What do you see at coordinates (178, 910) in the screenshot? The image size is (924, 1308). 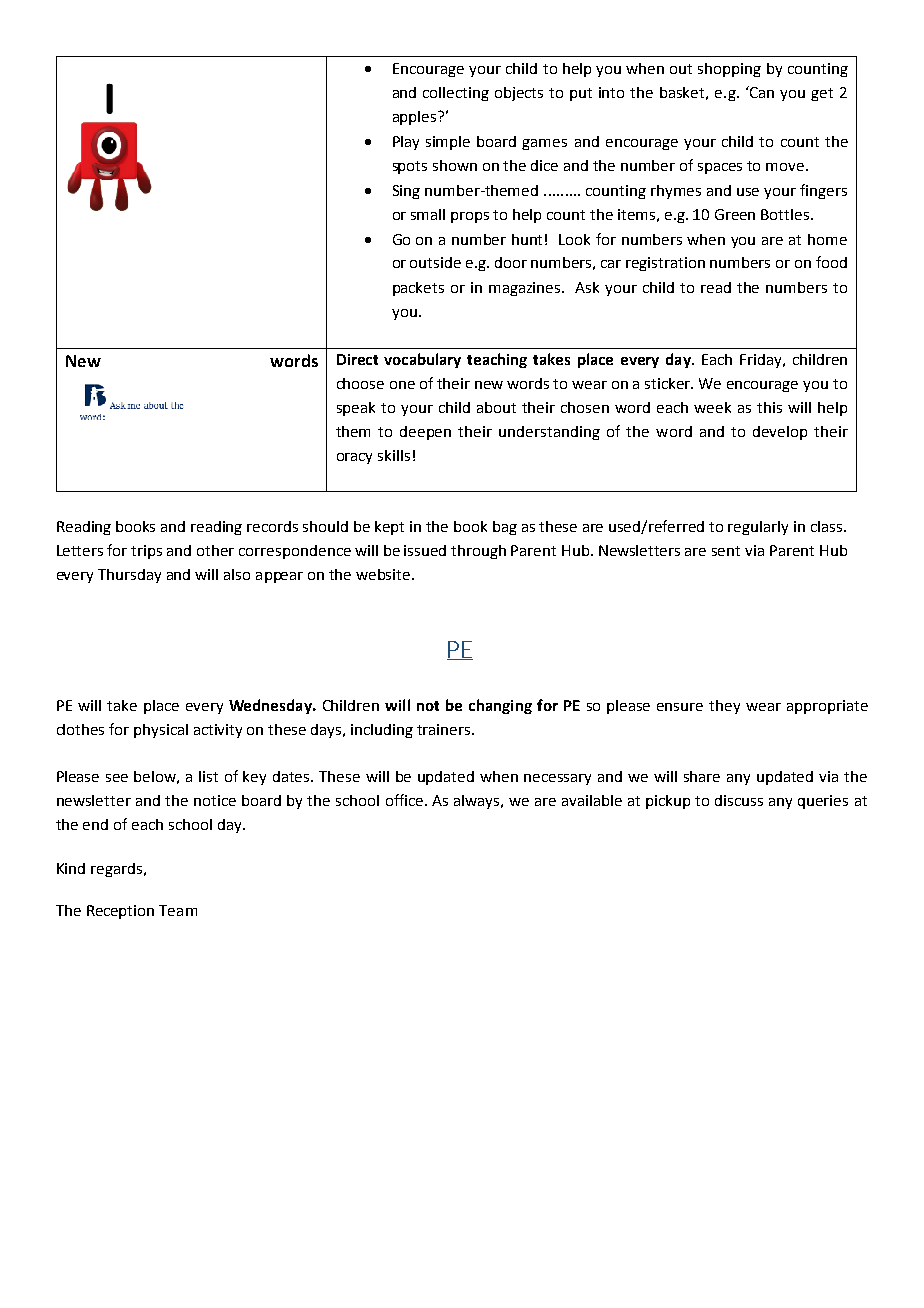 I see `Team` at bounding box center [178, 910].
